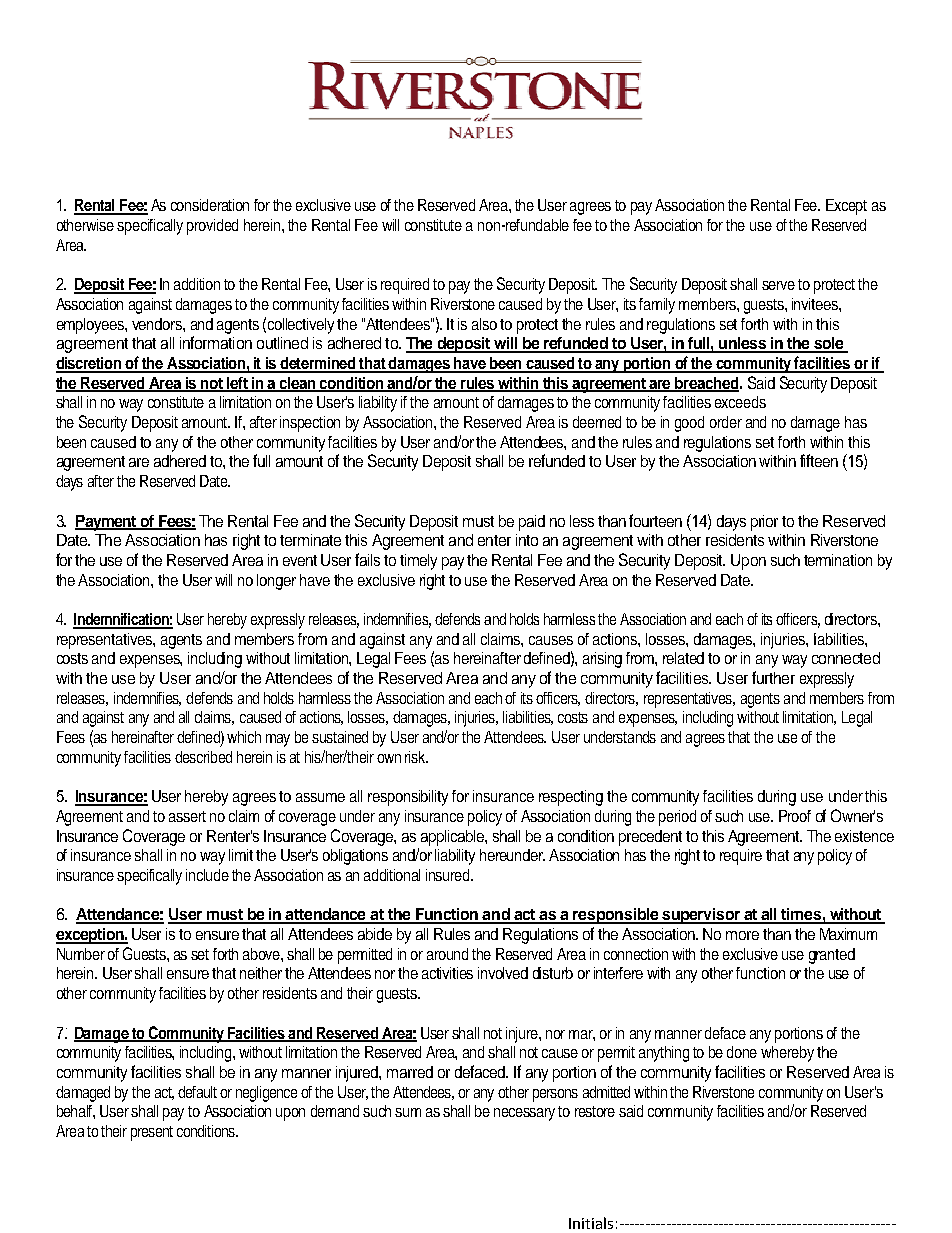 This screenshot has width=952, height=1233. I want to click on also, so click(484, 324).
